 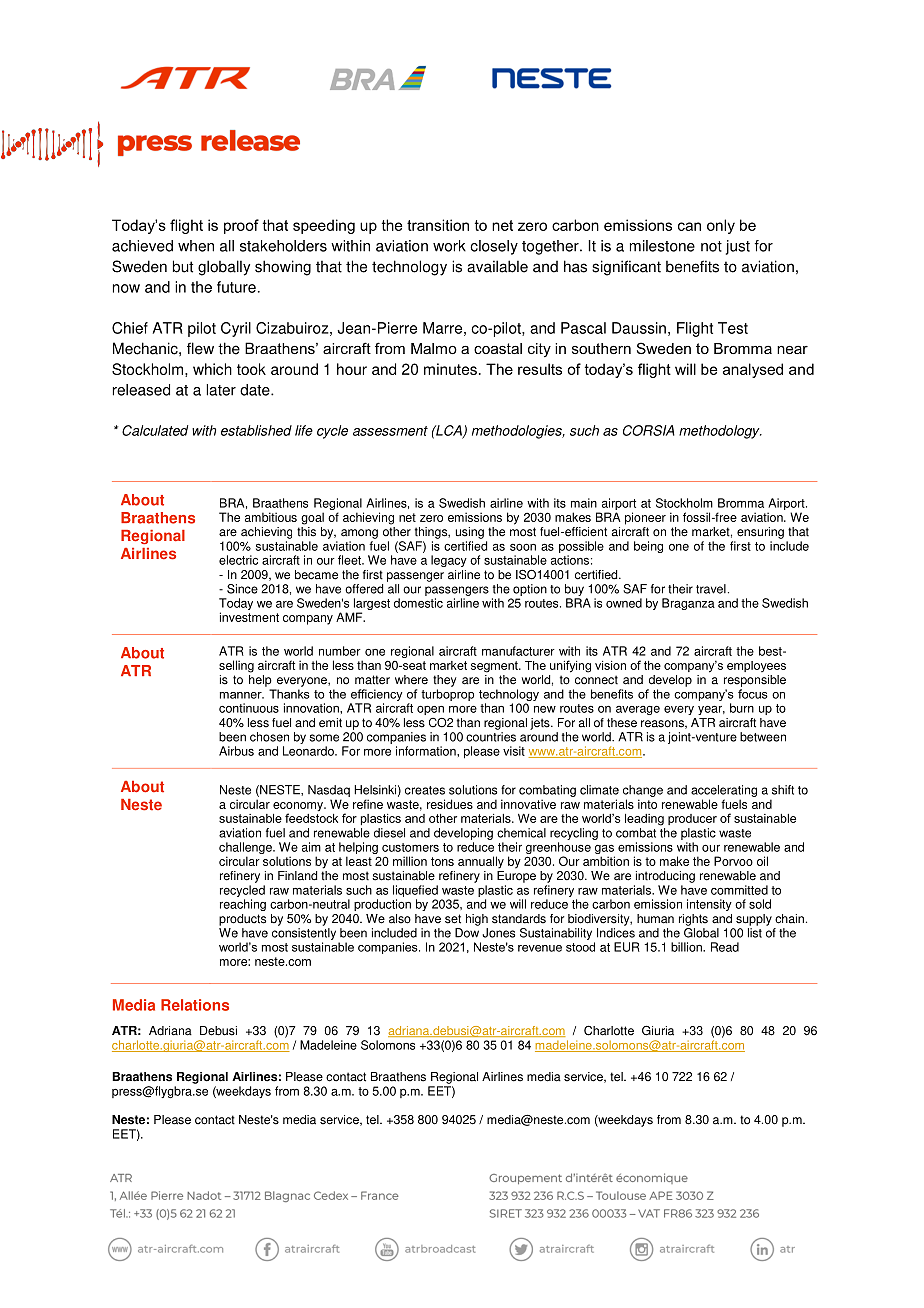 What do you see at coordinates (236, 751) in the page?
I see `Airbus` at bounding box center [236, 751].
